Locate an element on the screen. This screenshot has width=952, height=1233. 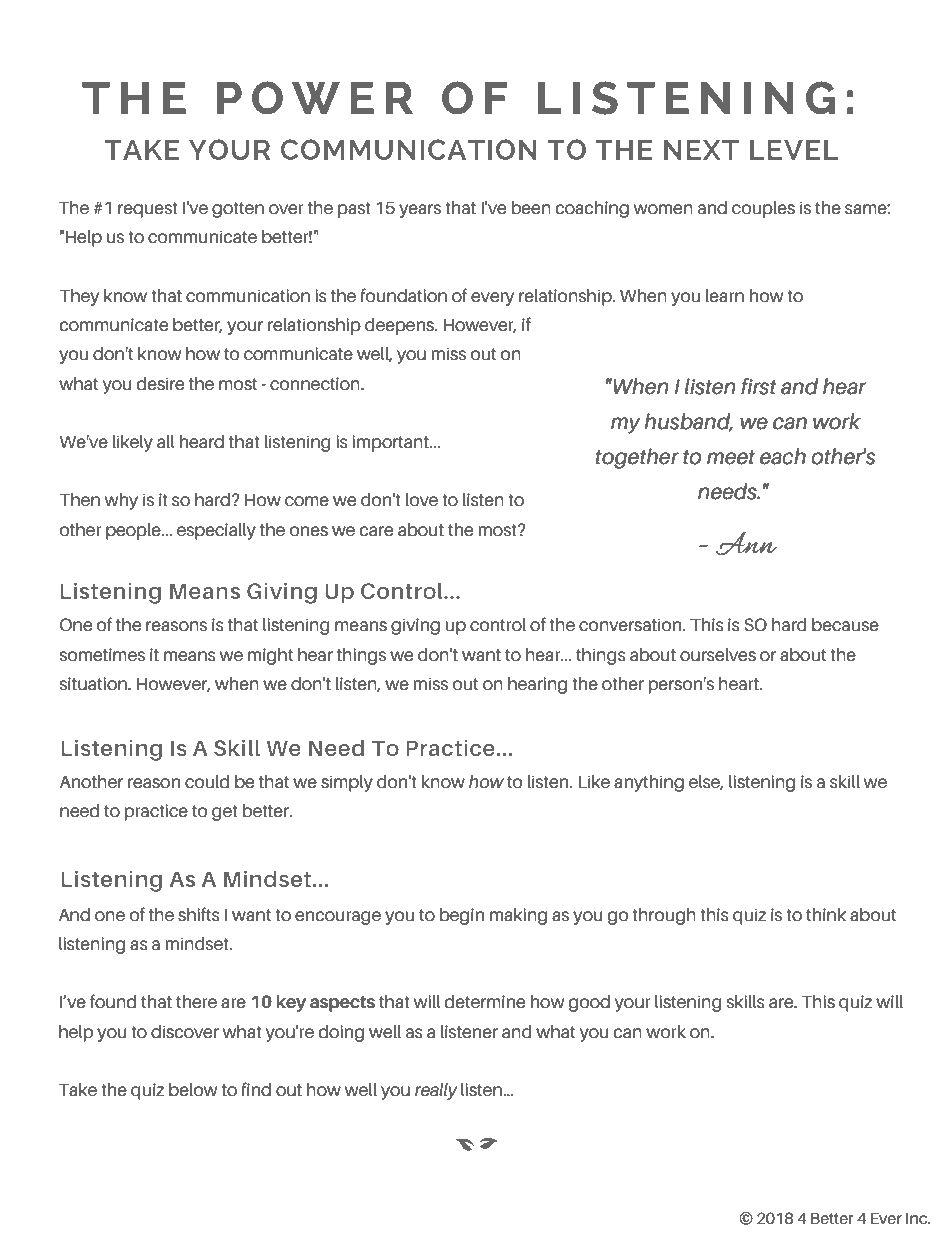
shifts is located at coordinates (199, 914).
